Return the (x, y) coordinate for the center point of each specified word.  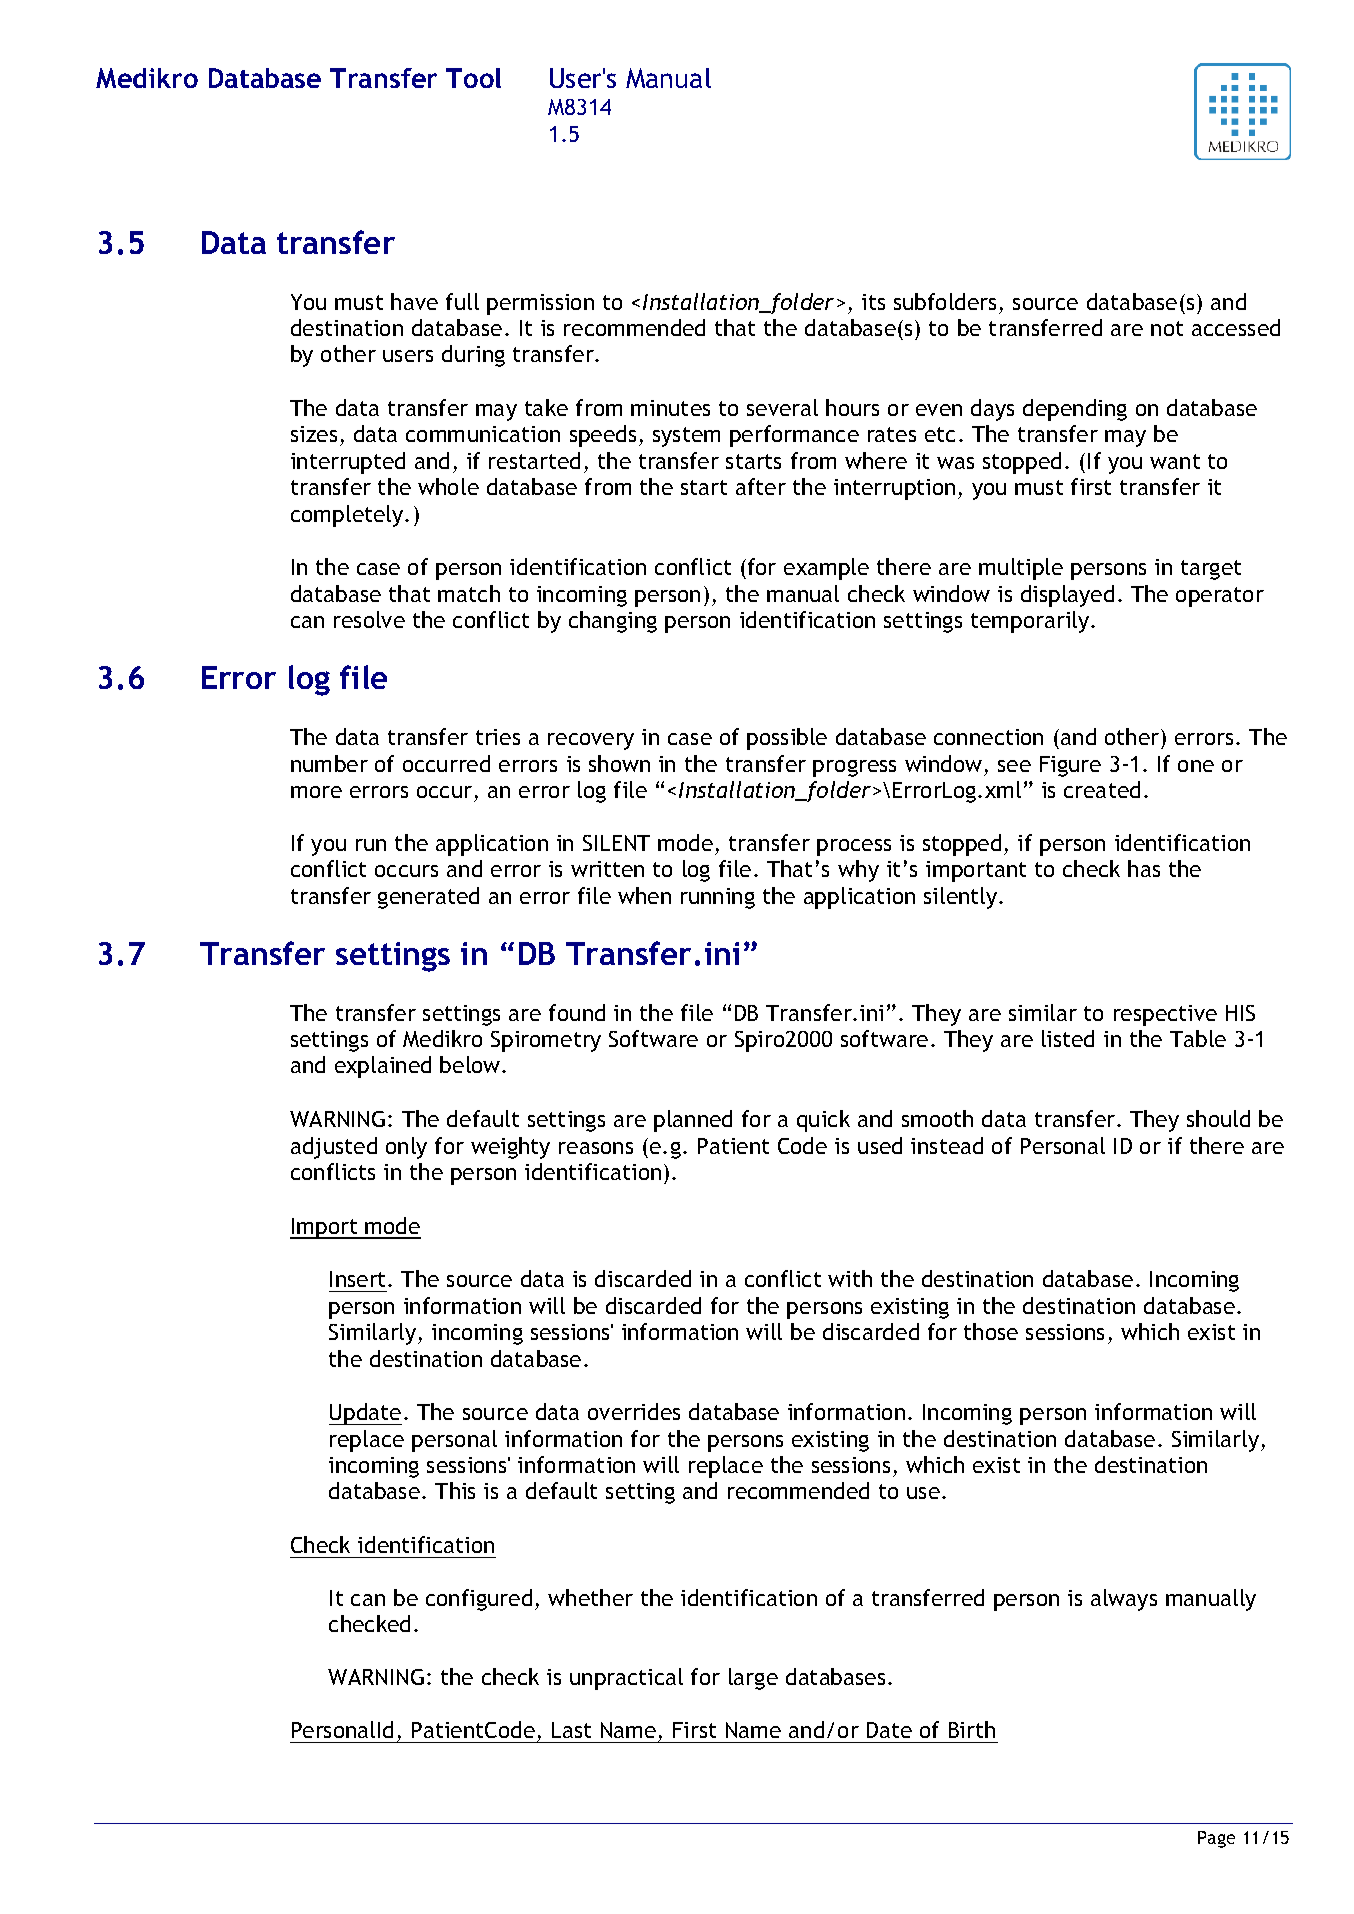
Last (571, 1730)
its (873, 302)
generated (428, 898)
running (718, 898)
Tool (473, 78)
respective (1165, 1015)
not (1167, 328)
